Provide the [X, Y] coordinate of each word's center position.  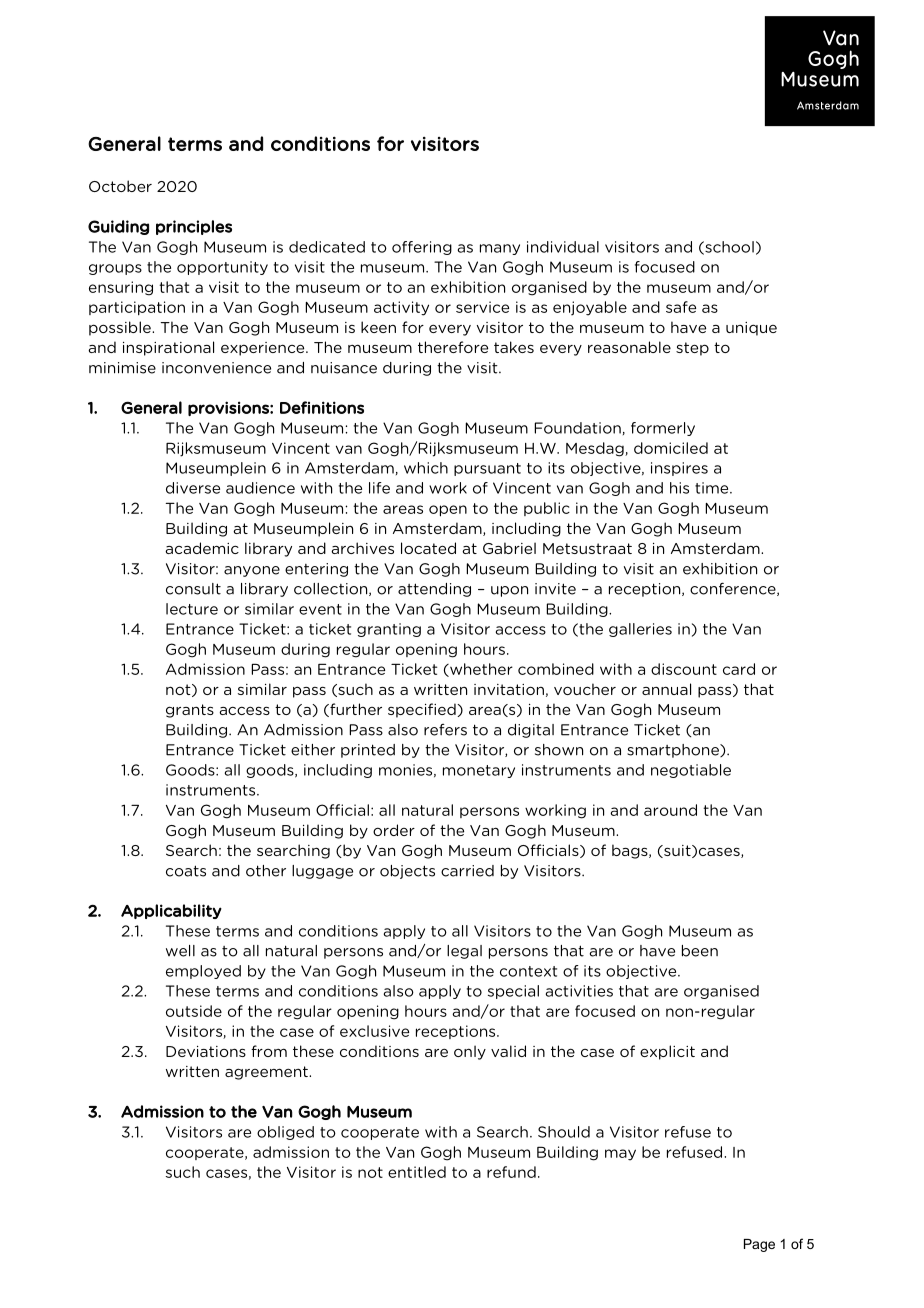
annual [666, 689]
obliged [285, 1133]
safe [681, 307]
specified [423, 710]
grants [190, 711]
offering [422, 248]
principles [194, 227]
